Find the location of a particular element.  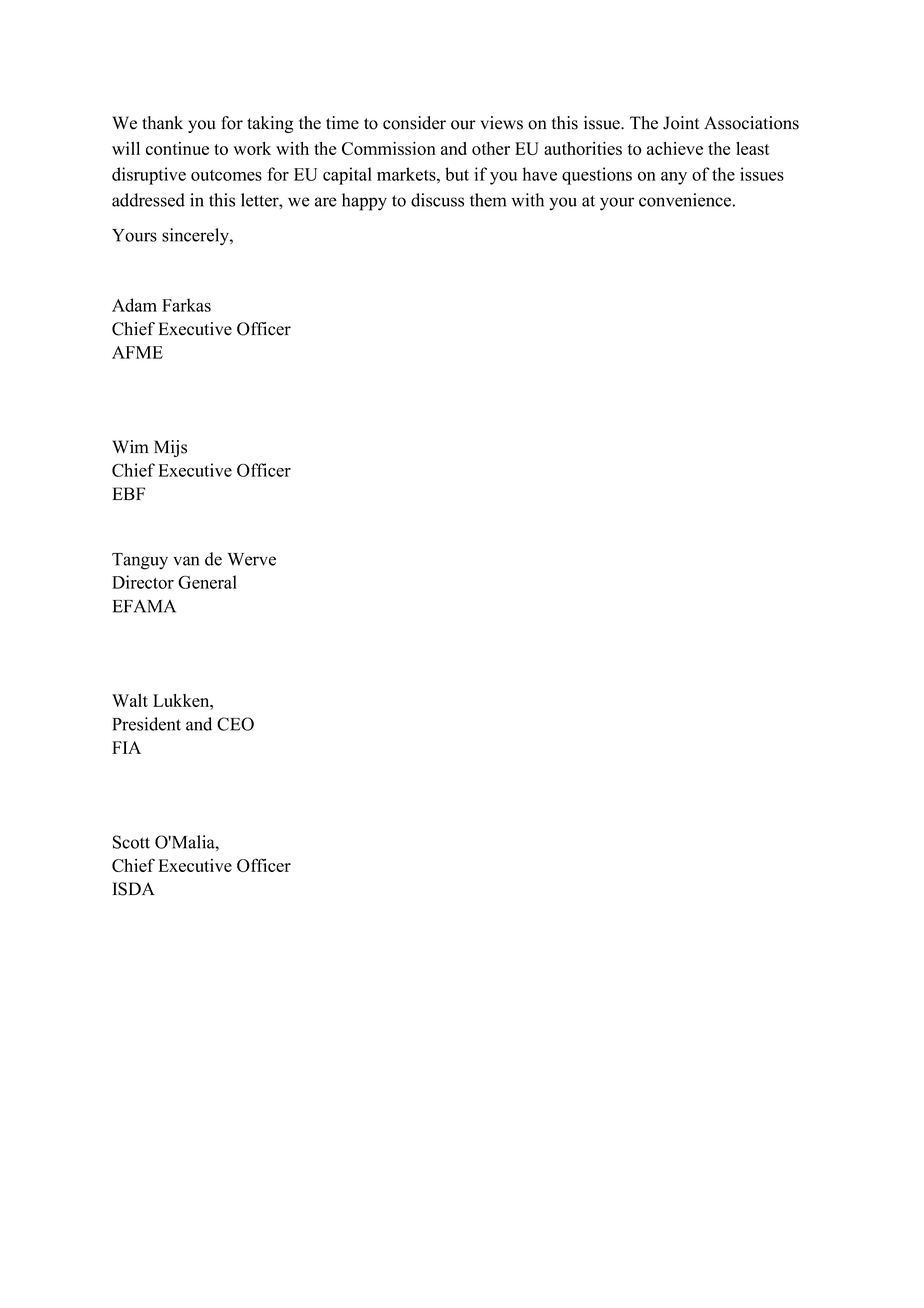

consider is located at coordinates (414, 123).
